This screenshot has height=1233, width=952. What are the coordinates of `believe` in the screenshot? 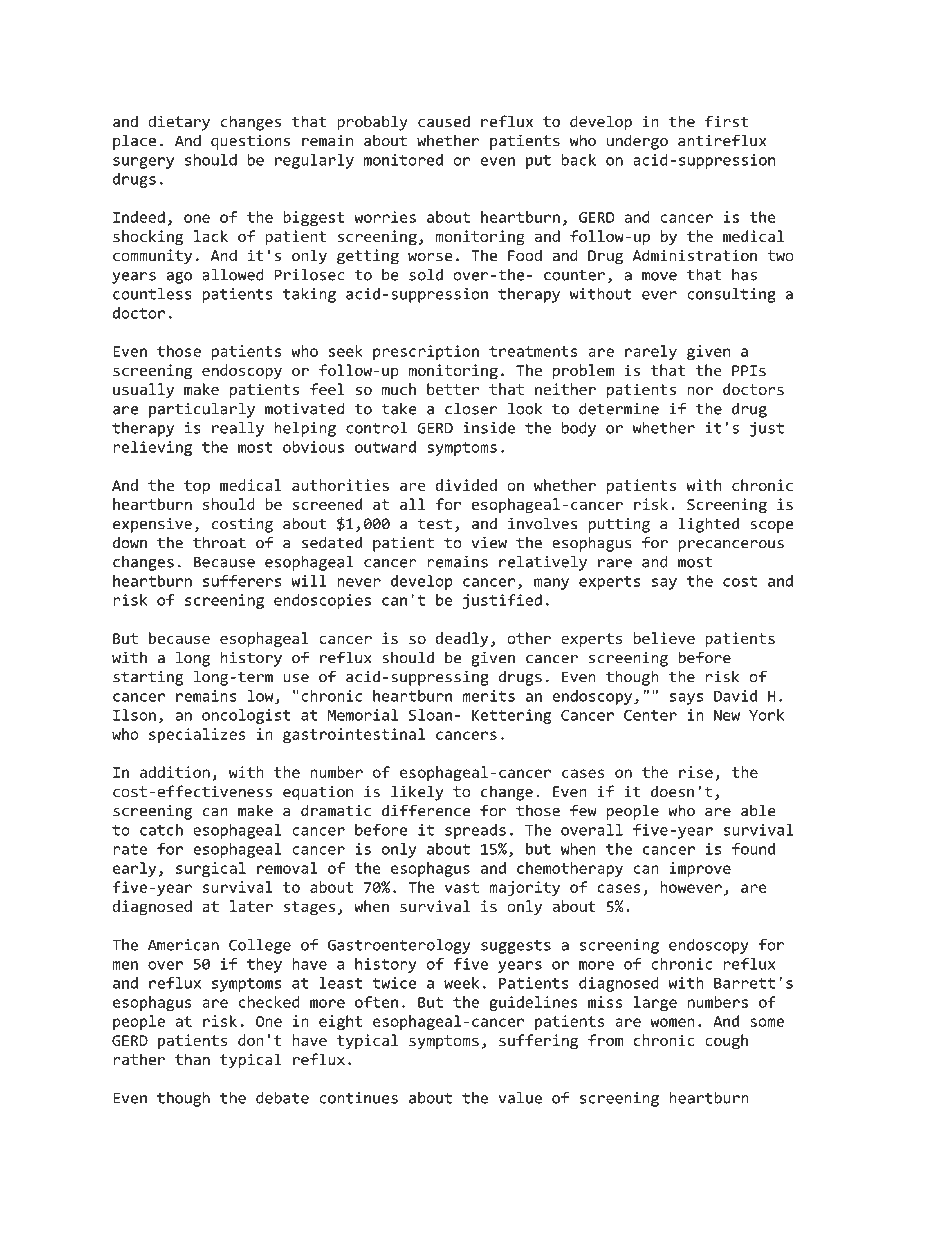 It's located at (664, 638).
